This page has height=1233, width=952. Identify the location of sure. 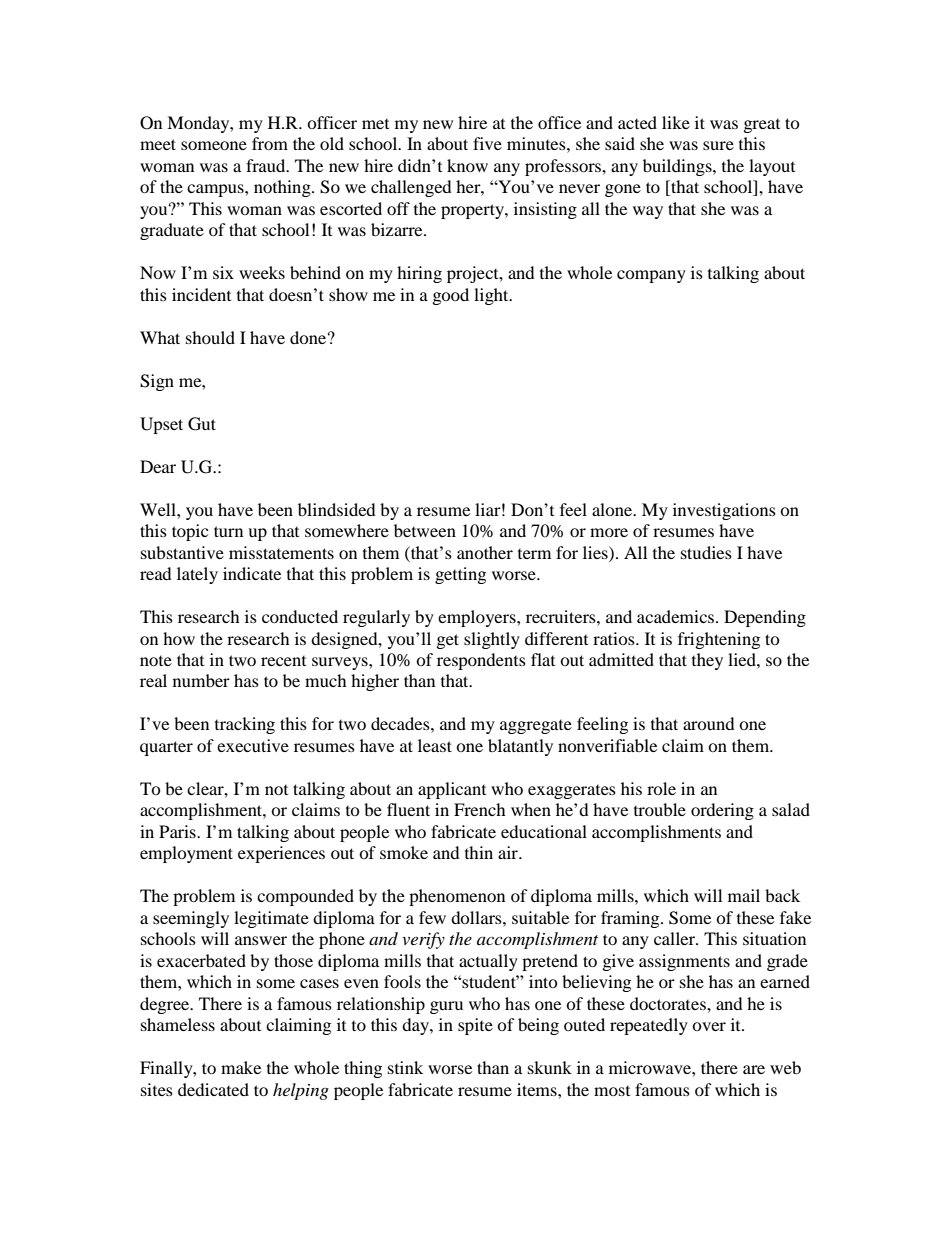
(718, 145).
